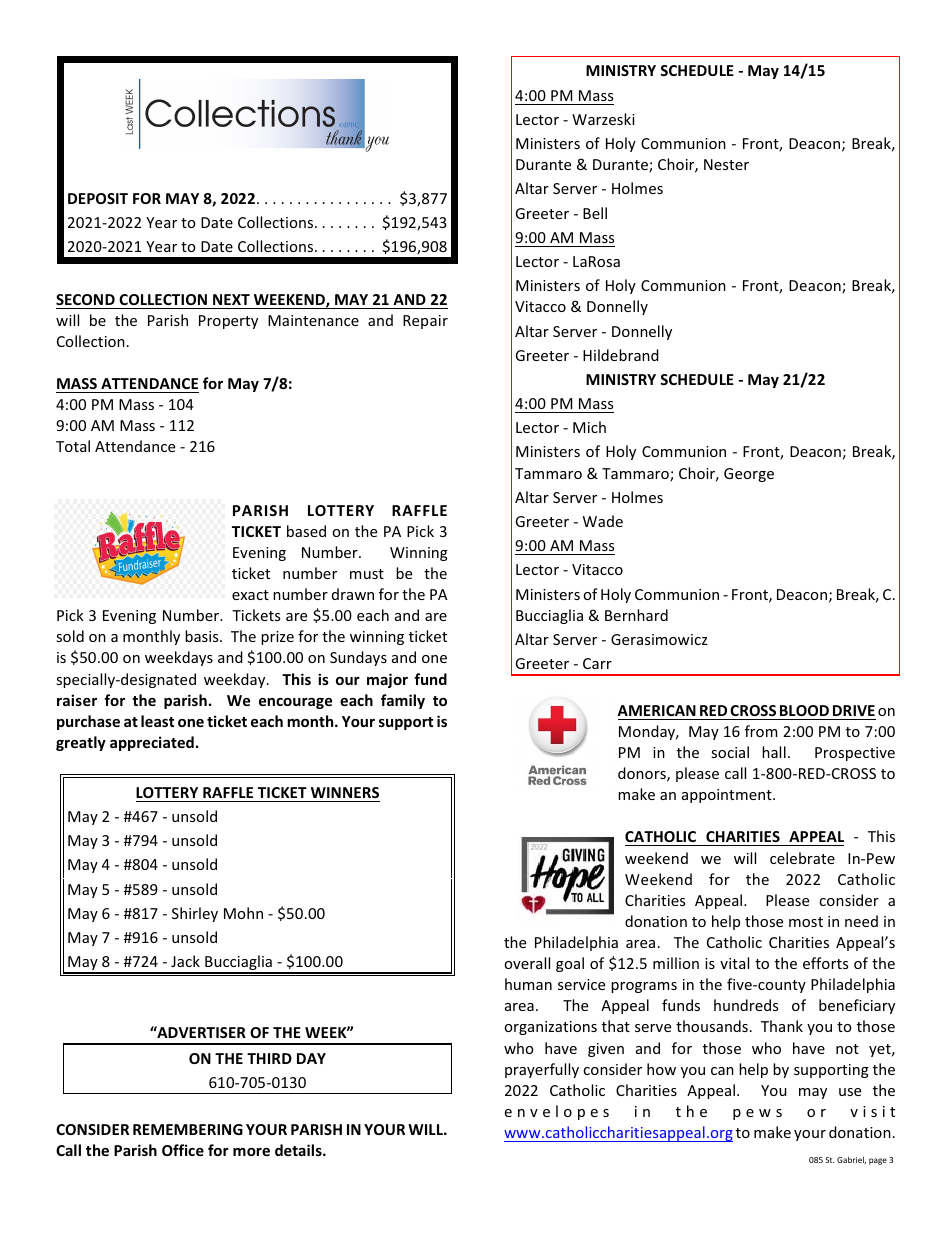  I want to click on basis, so click(203, 636).
